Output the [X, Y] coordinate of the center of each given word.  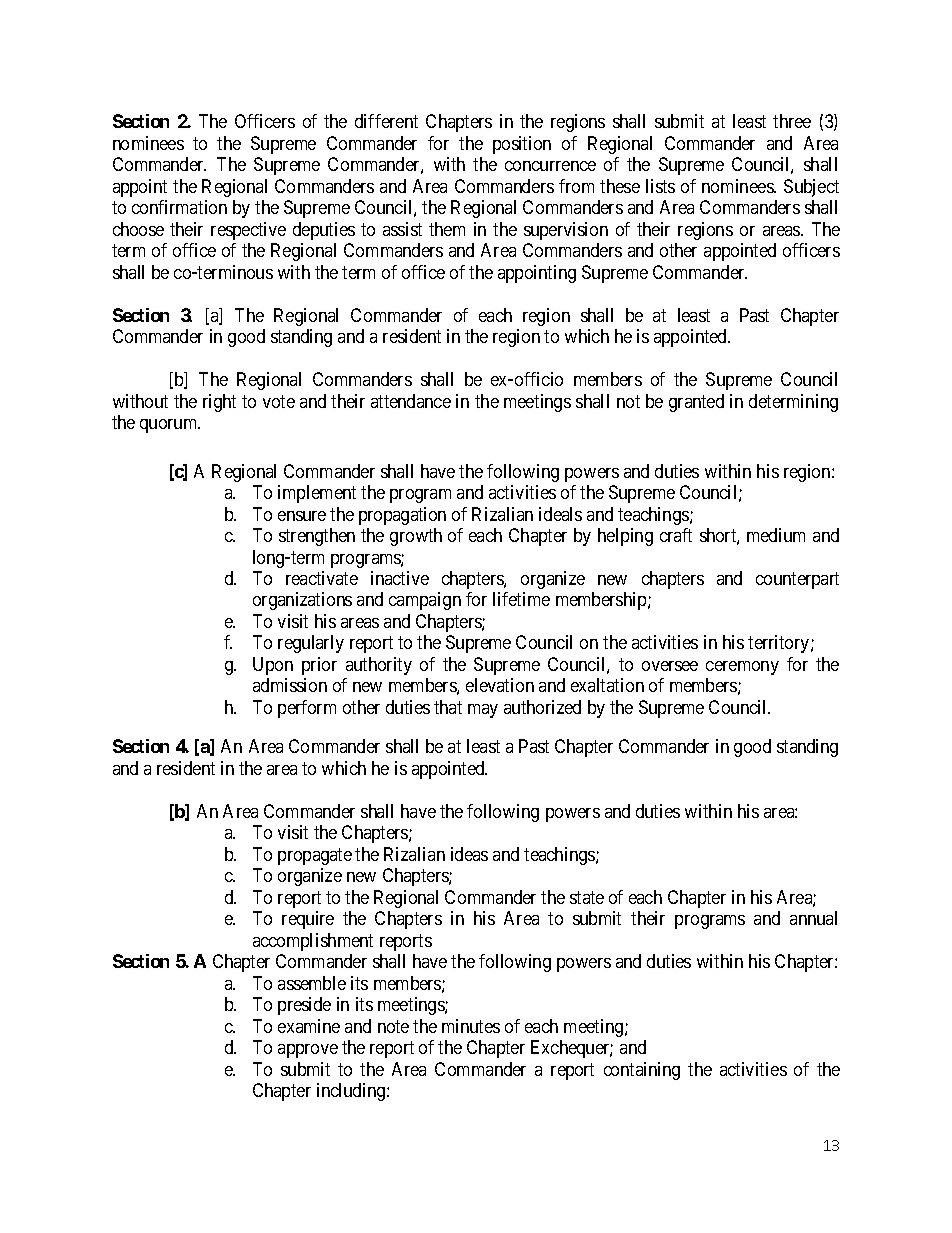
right [219, 403]
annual [813, 918]
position [522, 145]
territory [780, 644]
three [792, 121]
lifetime [521, 599]
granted [696, 403]
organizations [302, 601]
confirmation [179, 207]
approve [308, 1051]
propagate [315, 856]
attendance [411, 401]
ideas [469, 854]
